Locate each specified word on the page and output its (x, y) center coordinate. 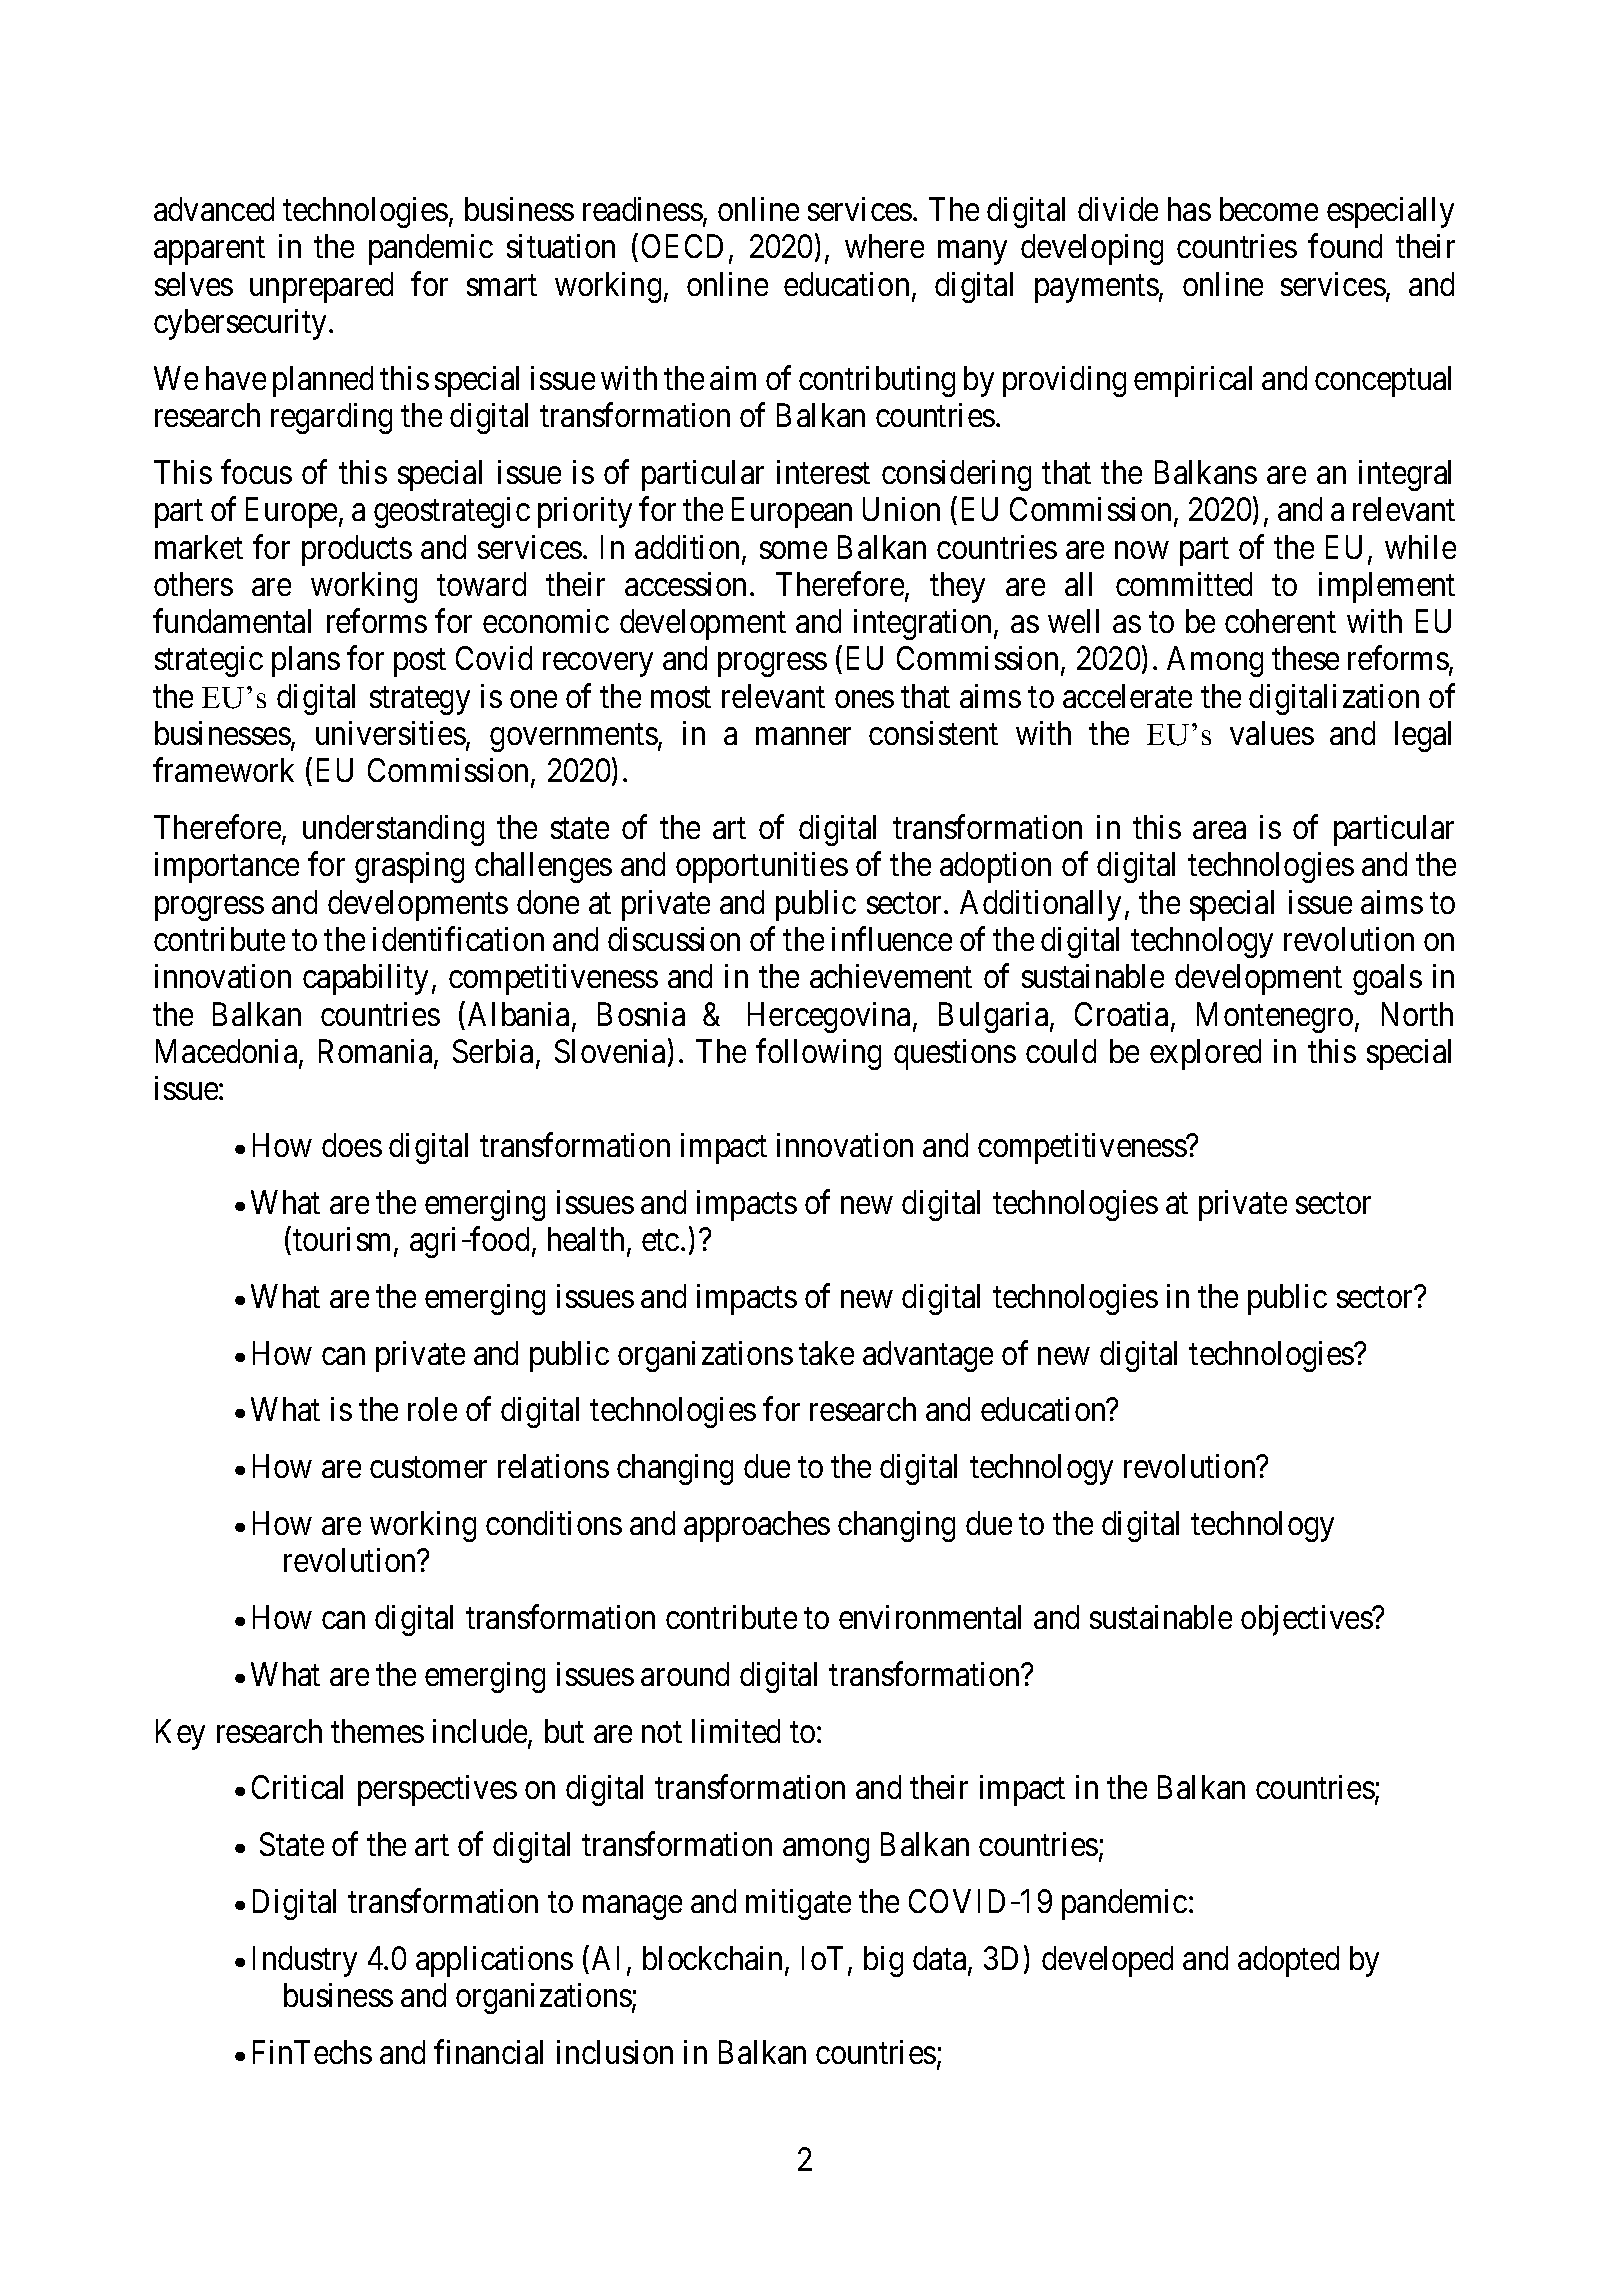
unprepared (321, 287)
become (1269, 209)
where (884, 246)
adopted (1288, 1961)
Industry (305, 1961)
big (883, 1961)
